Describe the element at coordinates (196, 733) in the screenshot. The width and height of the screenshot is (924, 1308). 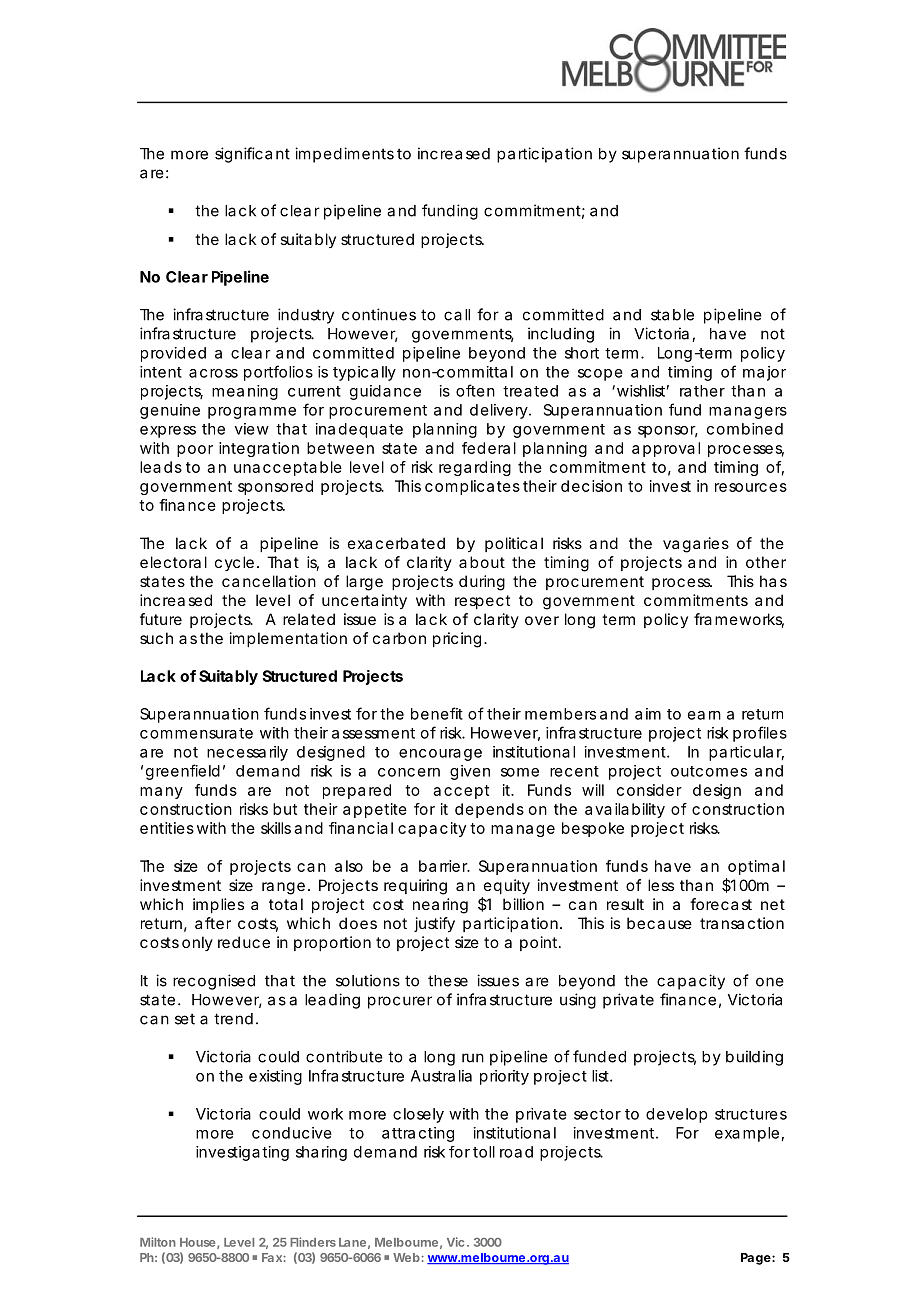
I see `commensurate` at that location.
